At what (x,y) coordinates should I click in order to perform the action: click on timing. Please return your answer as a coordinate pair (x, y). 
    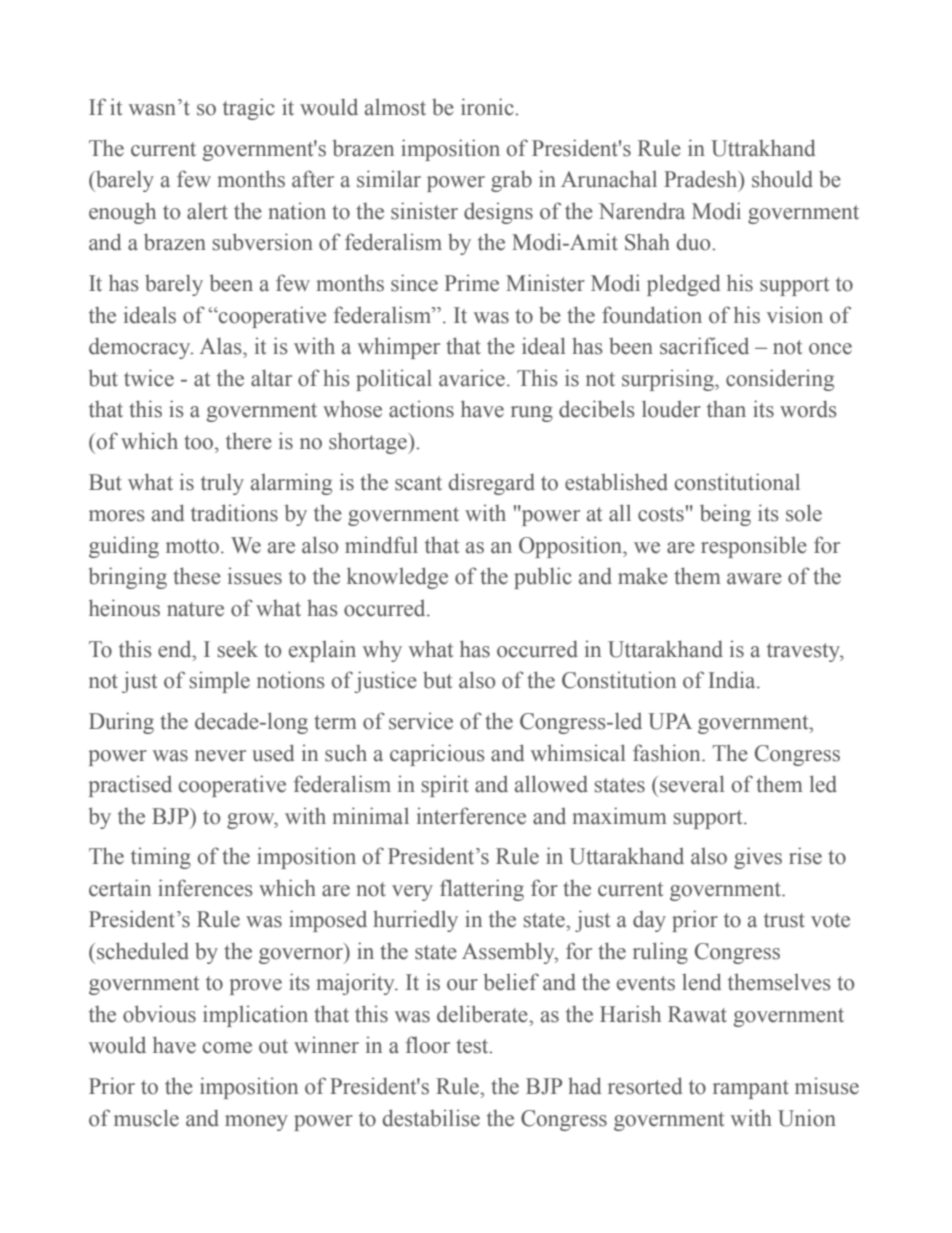
    Looking at the image, I should click on (161, 858).
